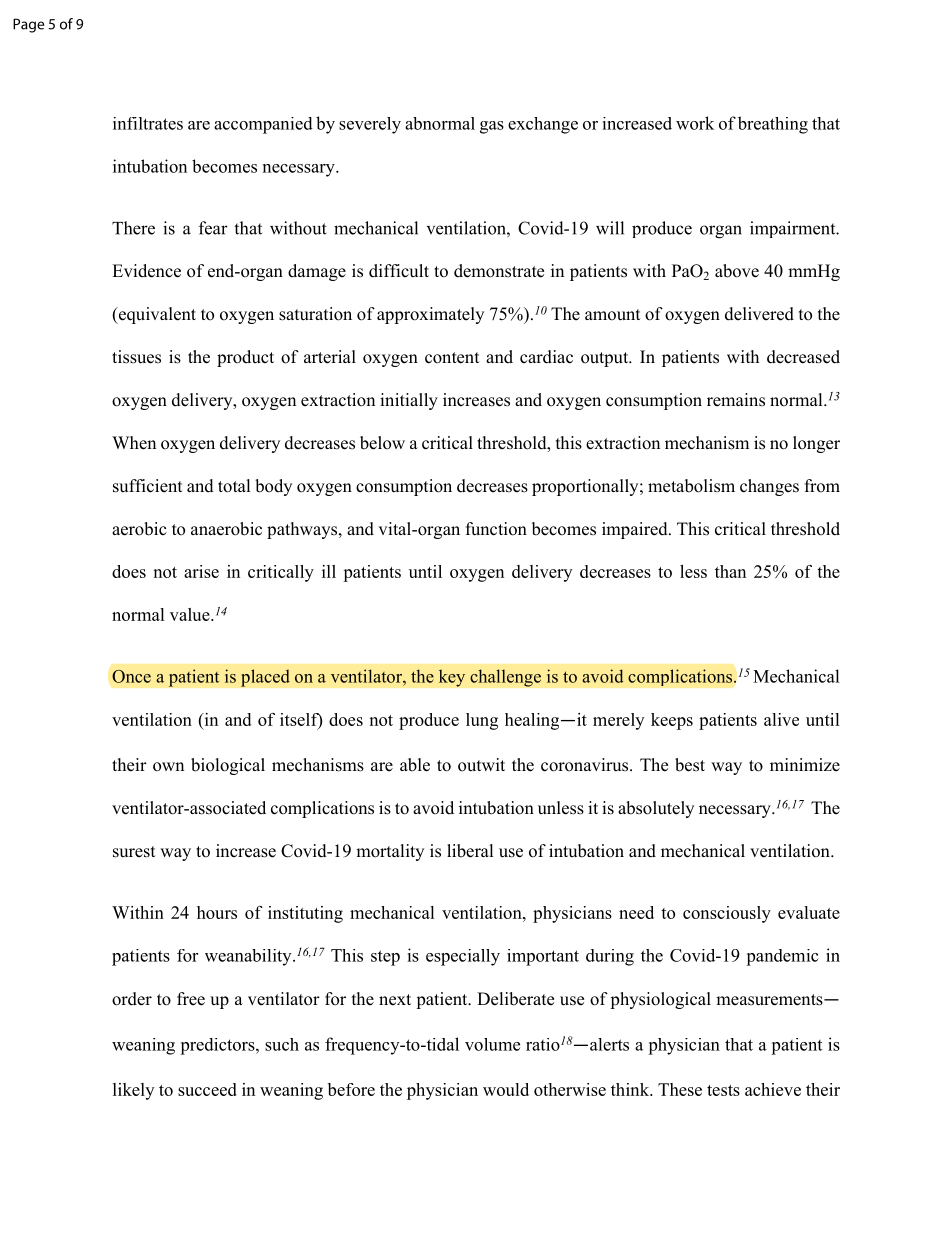 This screenshot has width=952, height=1233. Describe the element at coordinates (482, 721) in the screenshot. I see `lung` at that location.
